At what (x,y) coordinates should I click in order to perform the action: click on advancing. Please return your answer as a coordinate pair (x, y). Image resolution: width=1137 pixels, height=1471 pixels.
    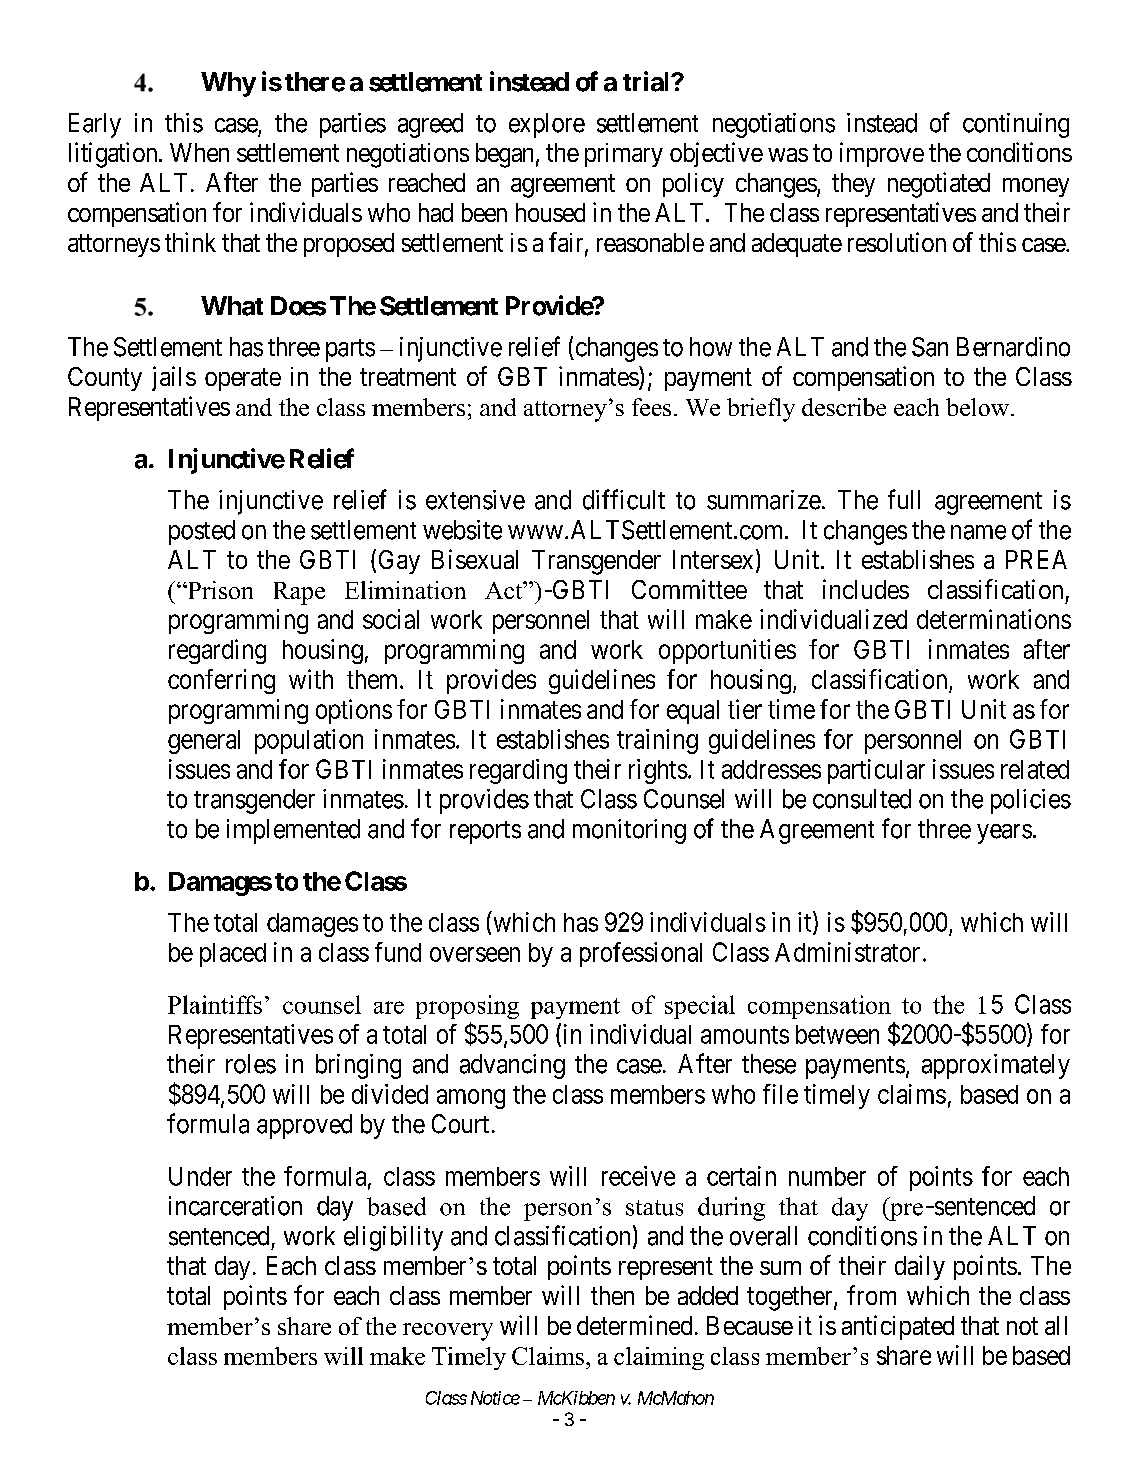
    Looking at the image, I should click on (512, 1066).
